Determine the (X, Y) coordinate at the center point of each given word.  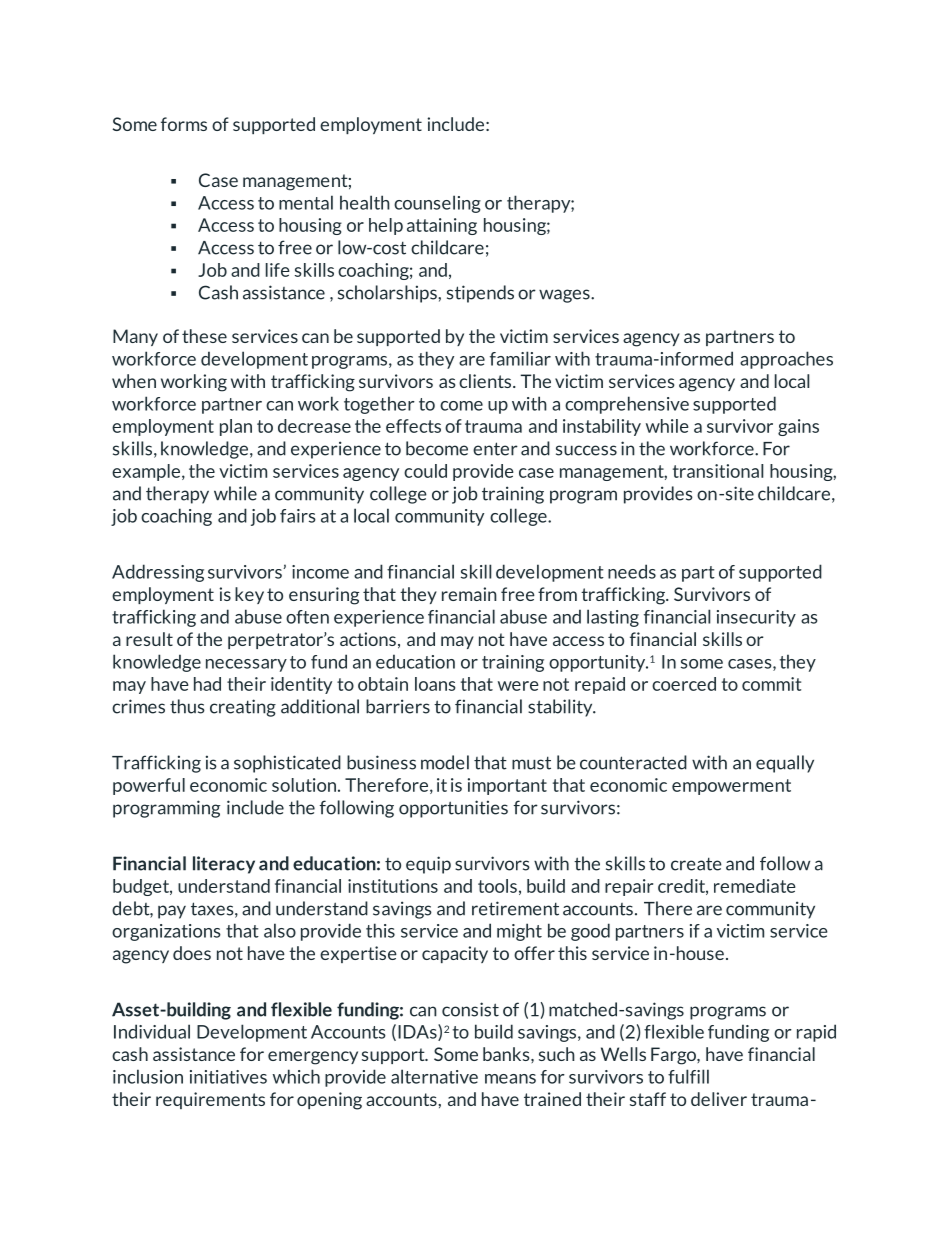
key (249, 595)
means (510, 1079)
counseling (437, 204)
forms (184, 124)
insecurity (756, 618)
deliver (719, 1099)
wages (565, 296)
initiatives (228, 1077)
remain (469, 594)
